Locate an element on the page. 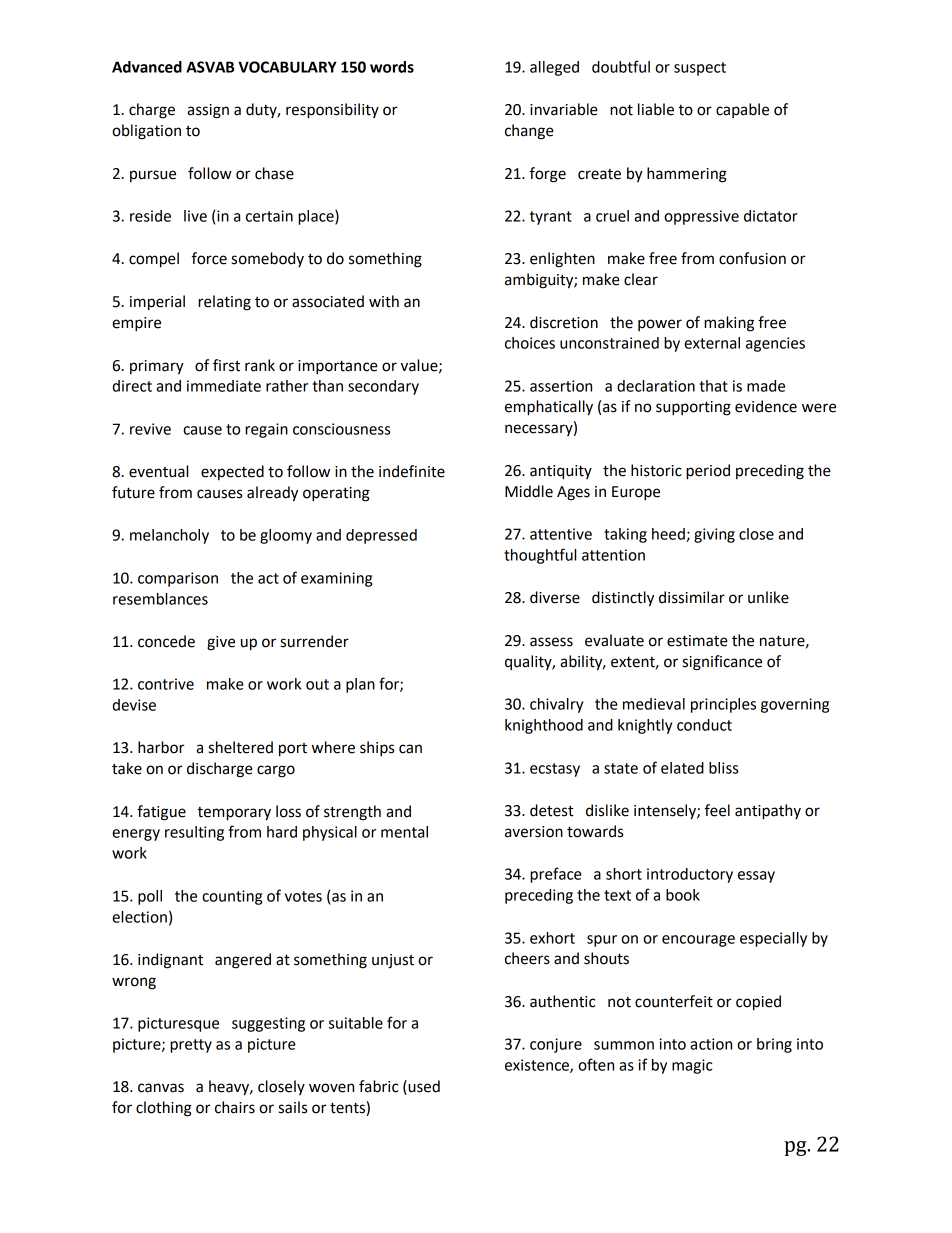 The height and width of the document is (1233, 952). contrive is located at coordinates (166, 684).
